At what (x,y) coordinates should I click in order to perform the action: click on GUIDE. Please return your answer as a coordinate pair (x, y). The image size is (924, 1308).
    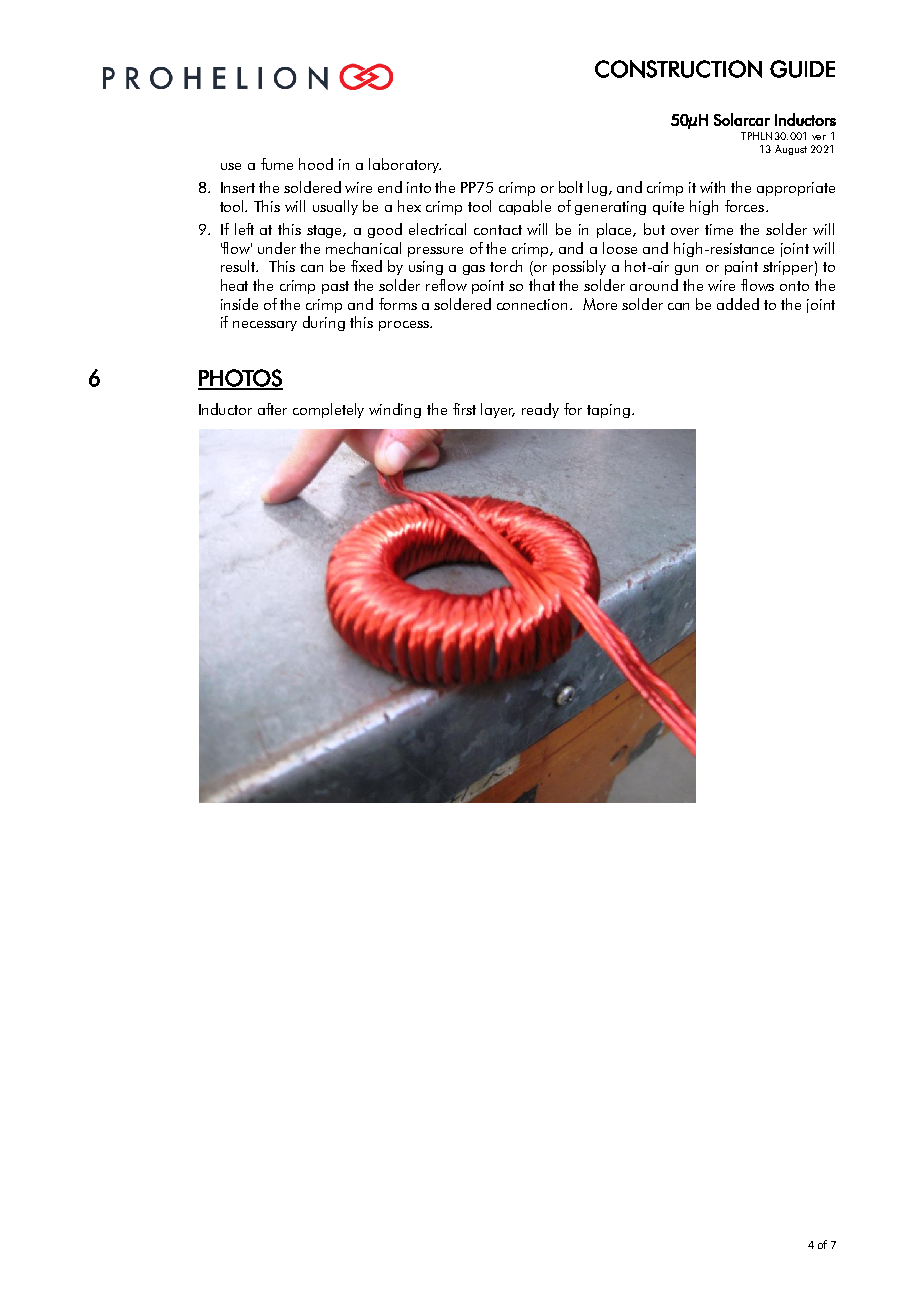
    Looking at the image, I should click on (802, 69).
